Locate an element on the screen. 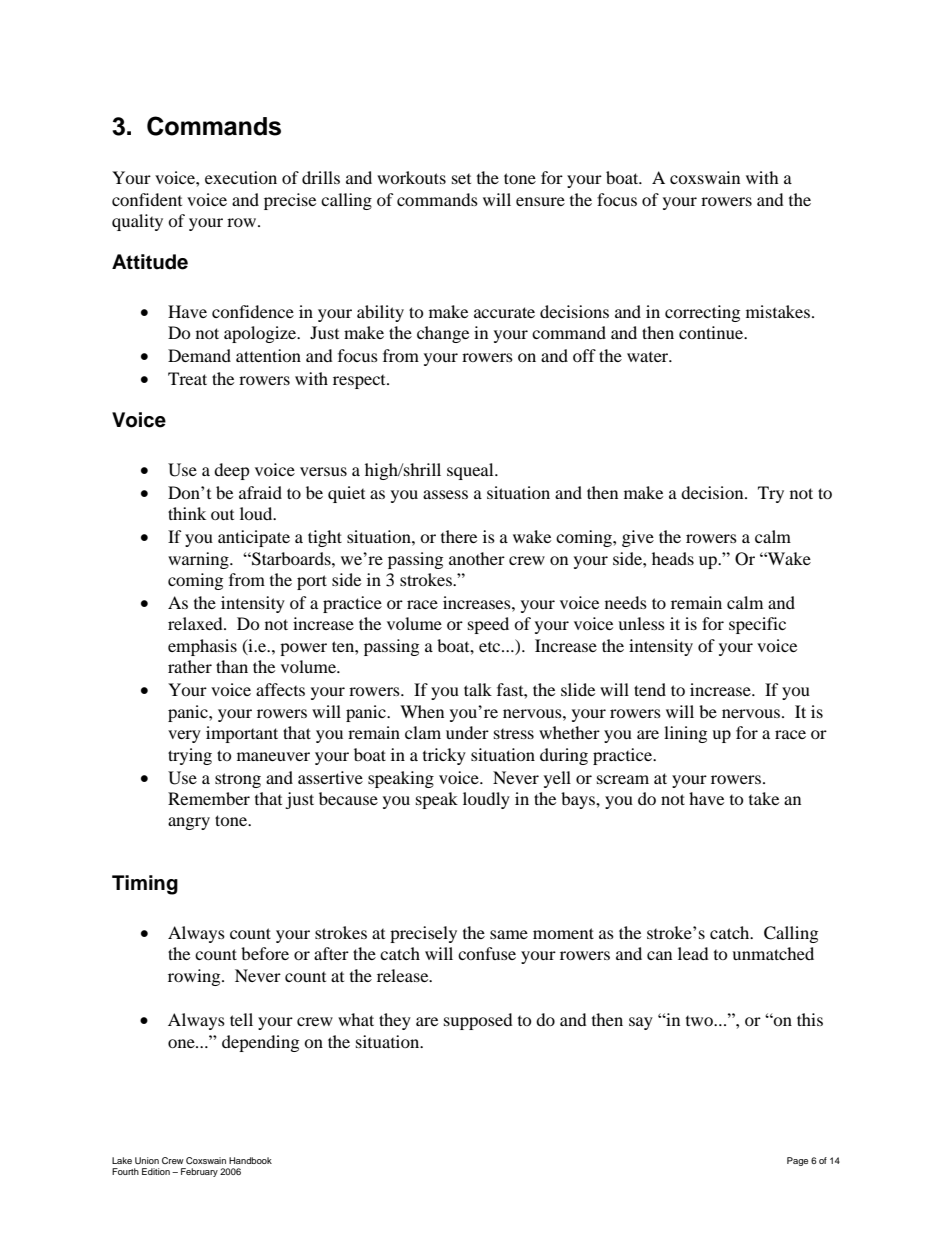 This screenshot has height=1233, width=952. February is located at coordinates (199, 1172).
